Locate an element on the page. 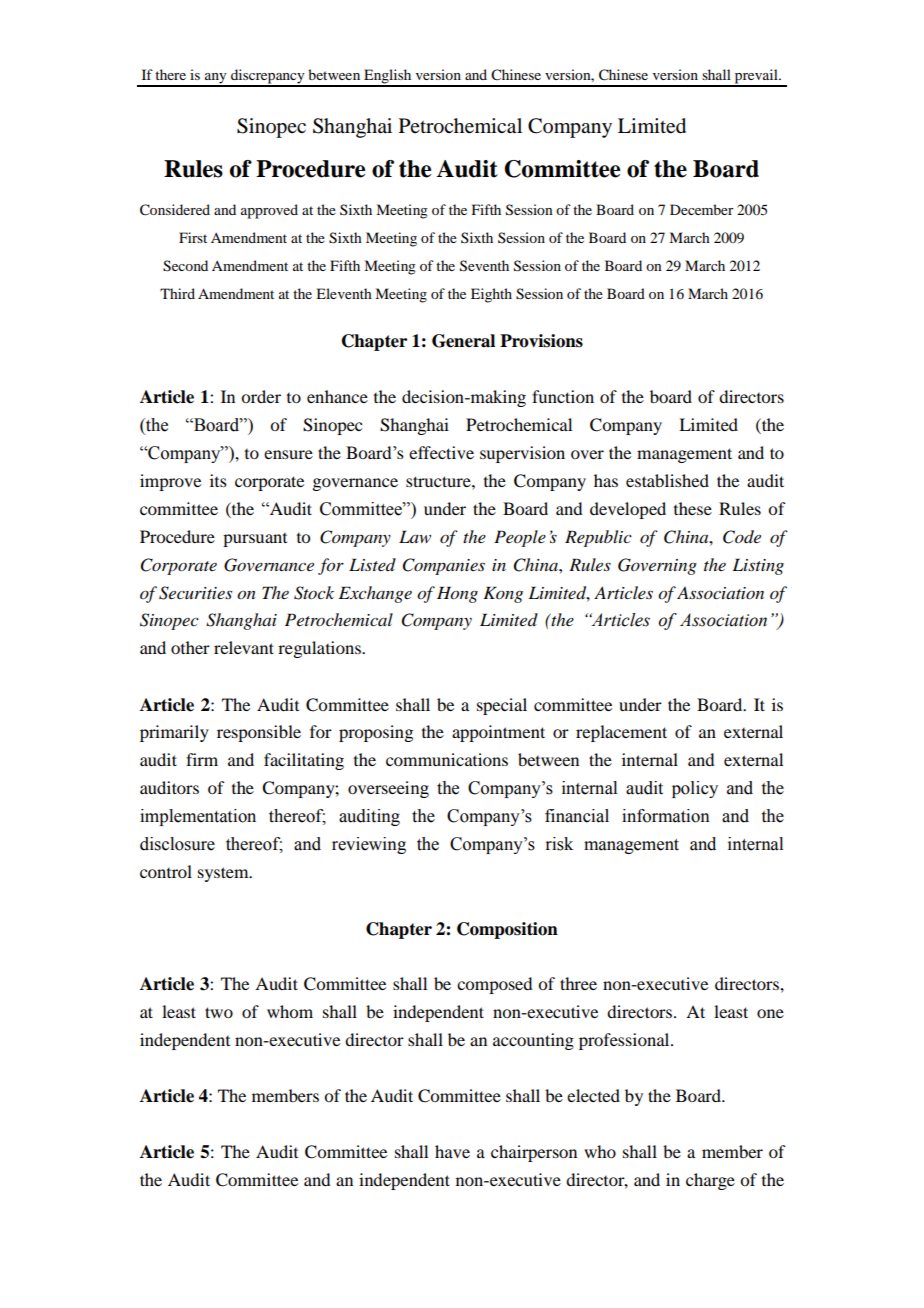 The height and width of the document is (1308, 924). two is located at coordinates (219, 1012).
